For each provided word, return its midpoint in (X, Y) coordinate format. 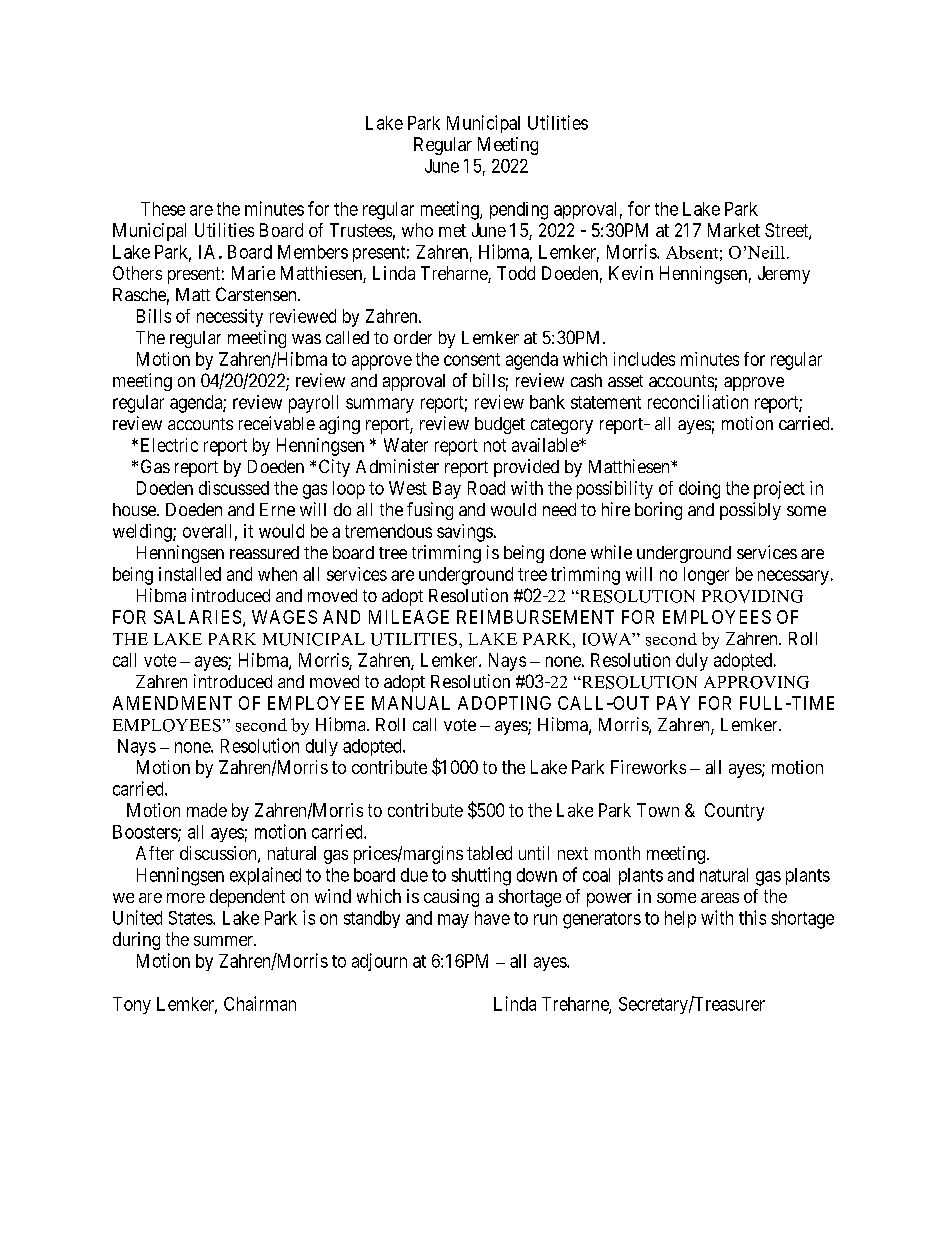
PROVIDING (752, 596)
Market (734, 230)
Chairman (260, 1003)
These (163, 209)
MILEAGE (409, 617)
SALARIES (197, 617)
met (452, 230)
